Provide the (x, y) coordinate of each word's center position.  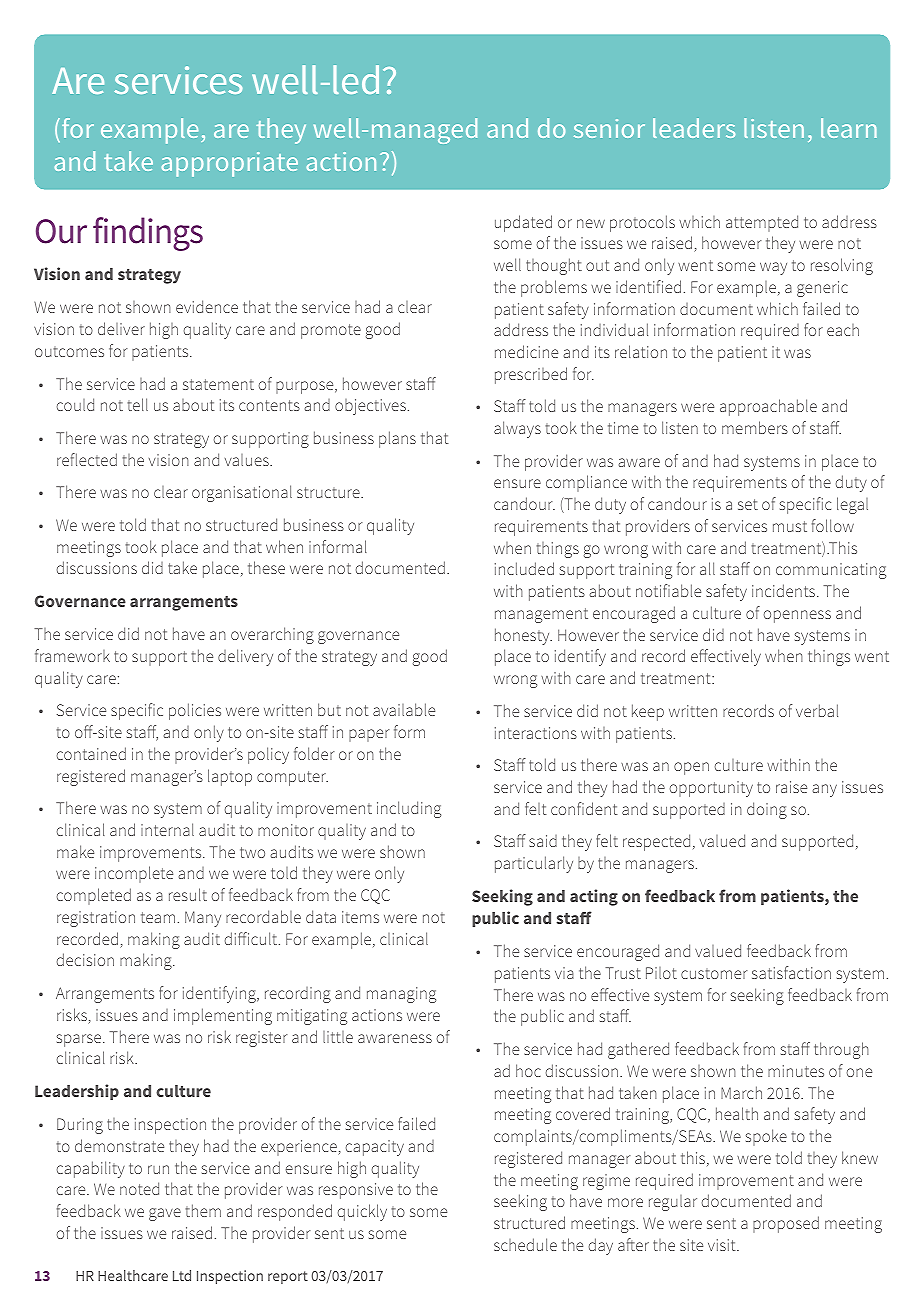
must (790, 526)
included (524, 568)
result (188, 894)
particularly (534, 864)
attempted (762, 223)
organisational (242, 493)
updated (523, 223)
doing (767, 810)
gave (165, 1214)
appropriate (229, 164)
